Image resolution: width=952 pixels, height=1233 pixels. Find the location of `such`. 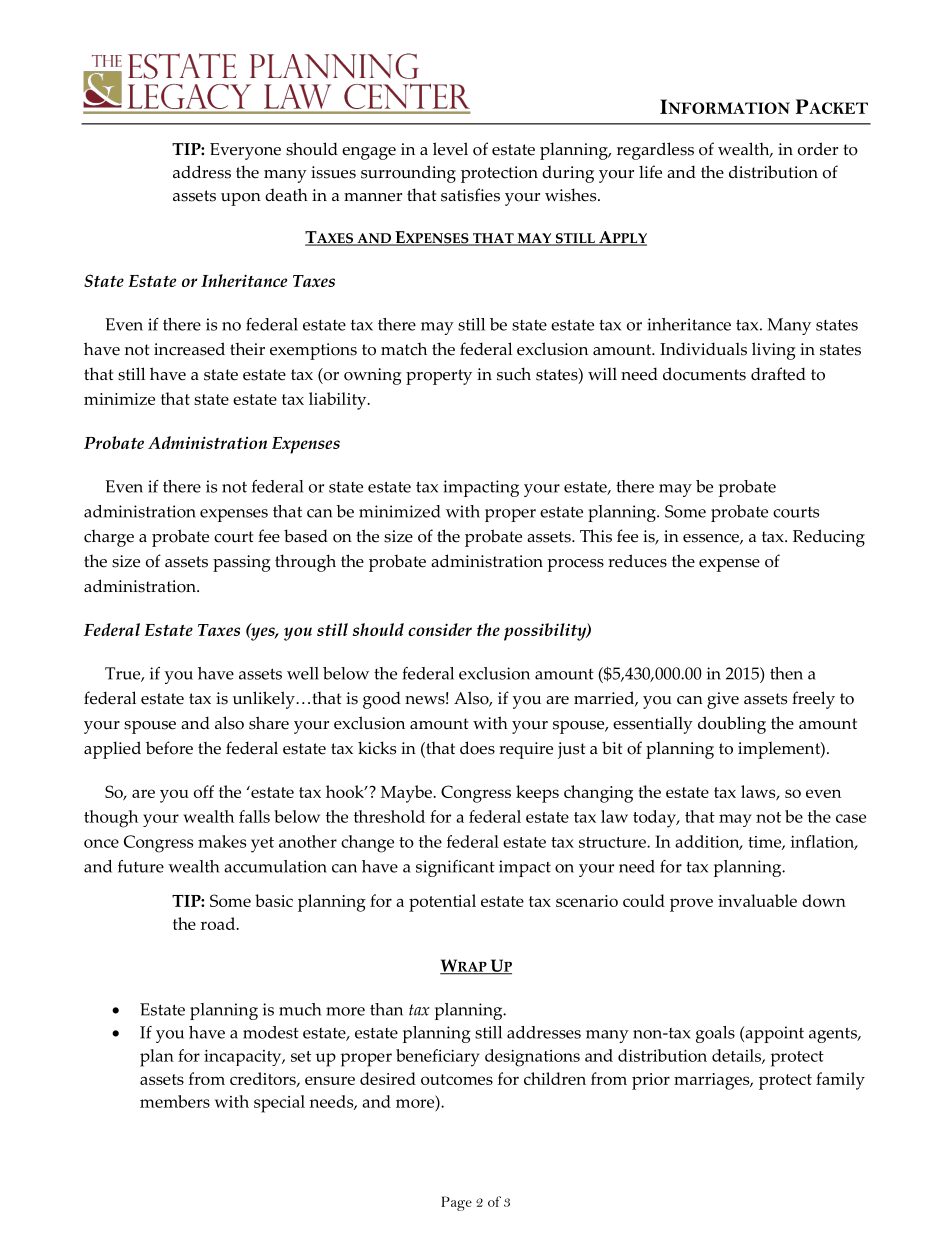

such is located at coordinates (514, 374).
